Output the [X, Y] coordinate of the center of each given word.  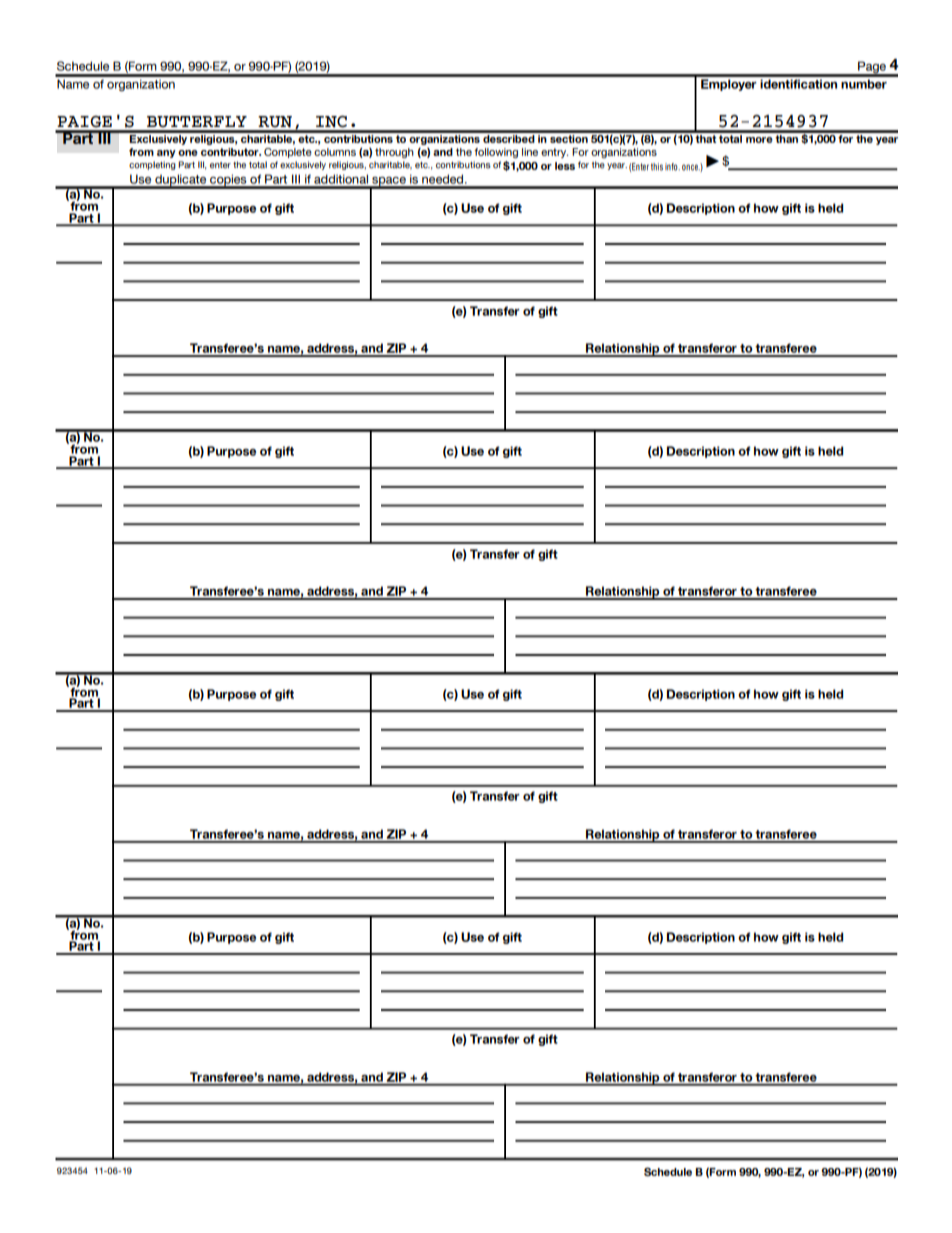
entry [554, 153]
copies [228, 181]
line [530, 152]
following [496, 153]
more [759, 140]
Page [872, 68]
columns [335, 152]
